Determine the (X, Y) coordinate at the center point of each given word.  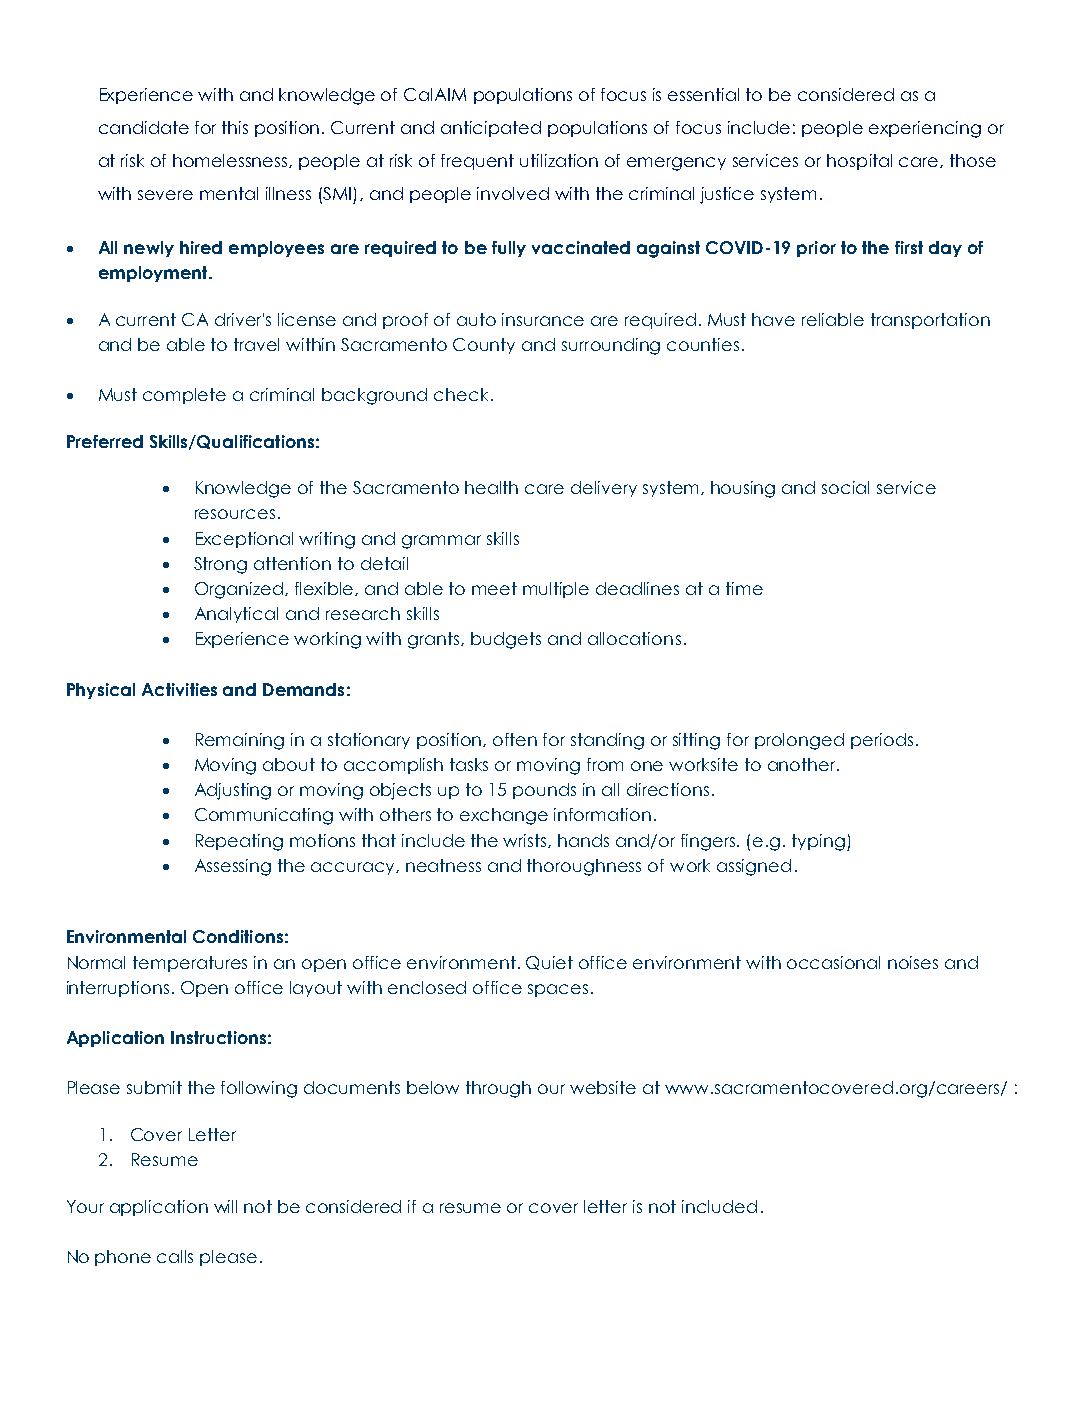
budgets (506, 640)
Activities (179, 689)
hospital (859, 162)
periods (882, 741)
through (498, 1089)
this (235, 127)
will (225, 1206)
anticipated (491, 129)
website (603, 1087)
